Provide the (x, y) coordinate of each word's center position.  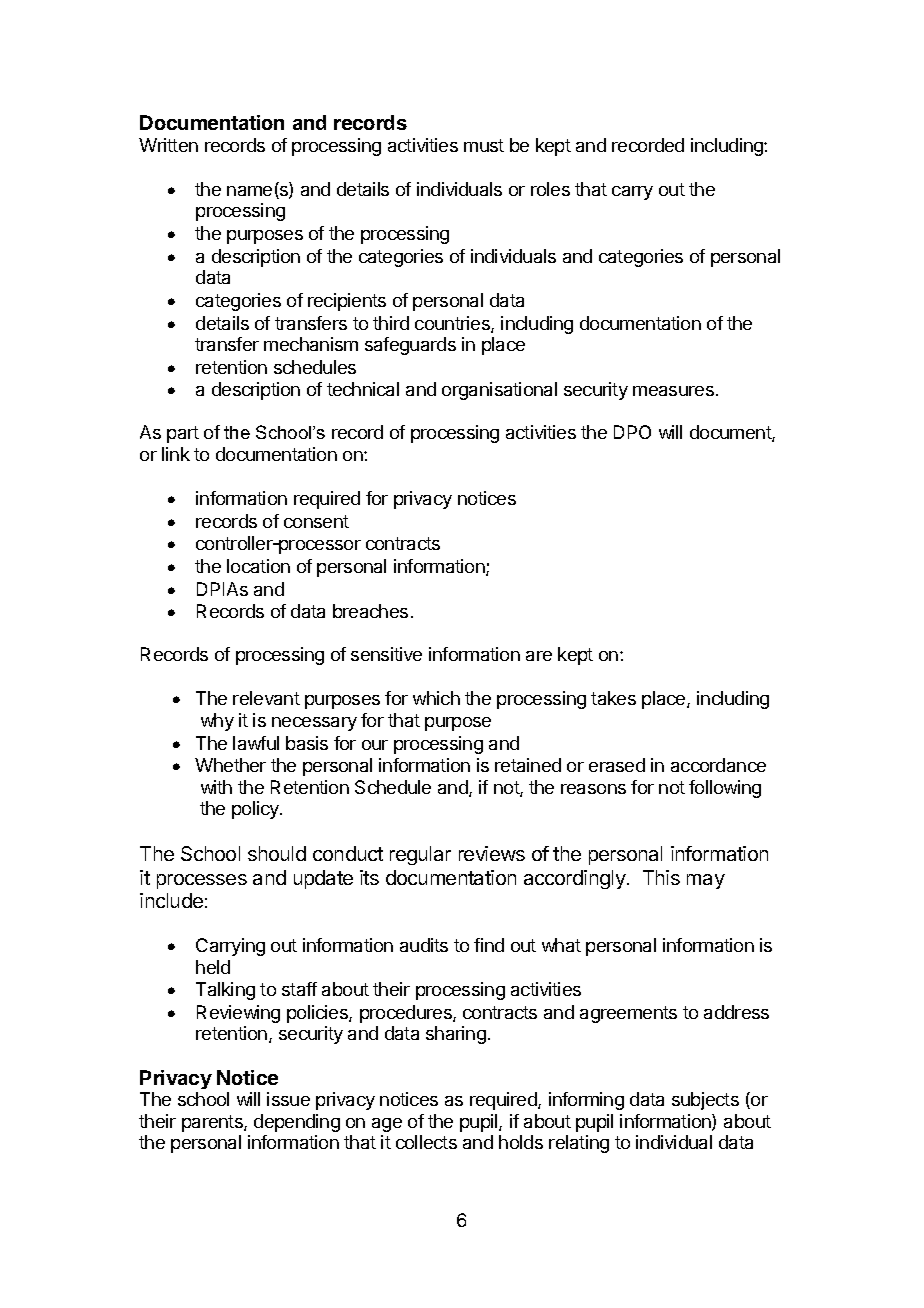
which (436, 698)
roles (550, 189)
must (484, 145)
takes (613, 698)
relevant (266, 698)
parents (213, 1123)
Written (168, 145)
